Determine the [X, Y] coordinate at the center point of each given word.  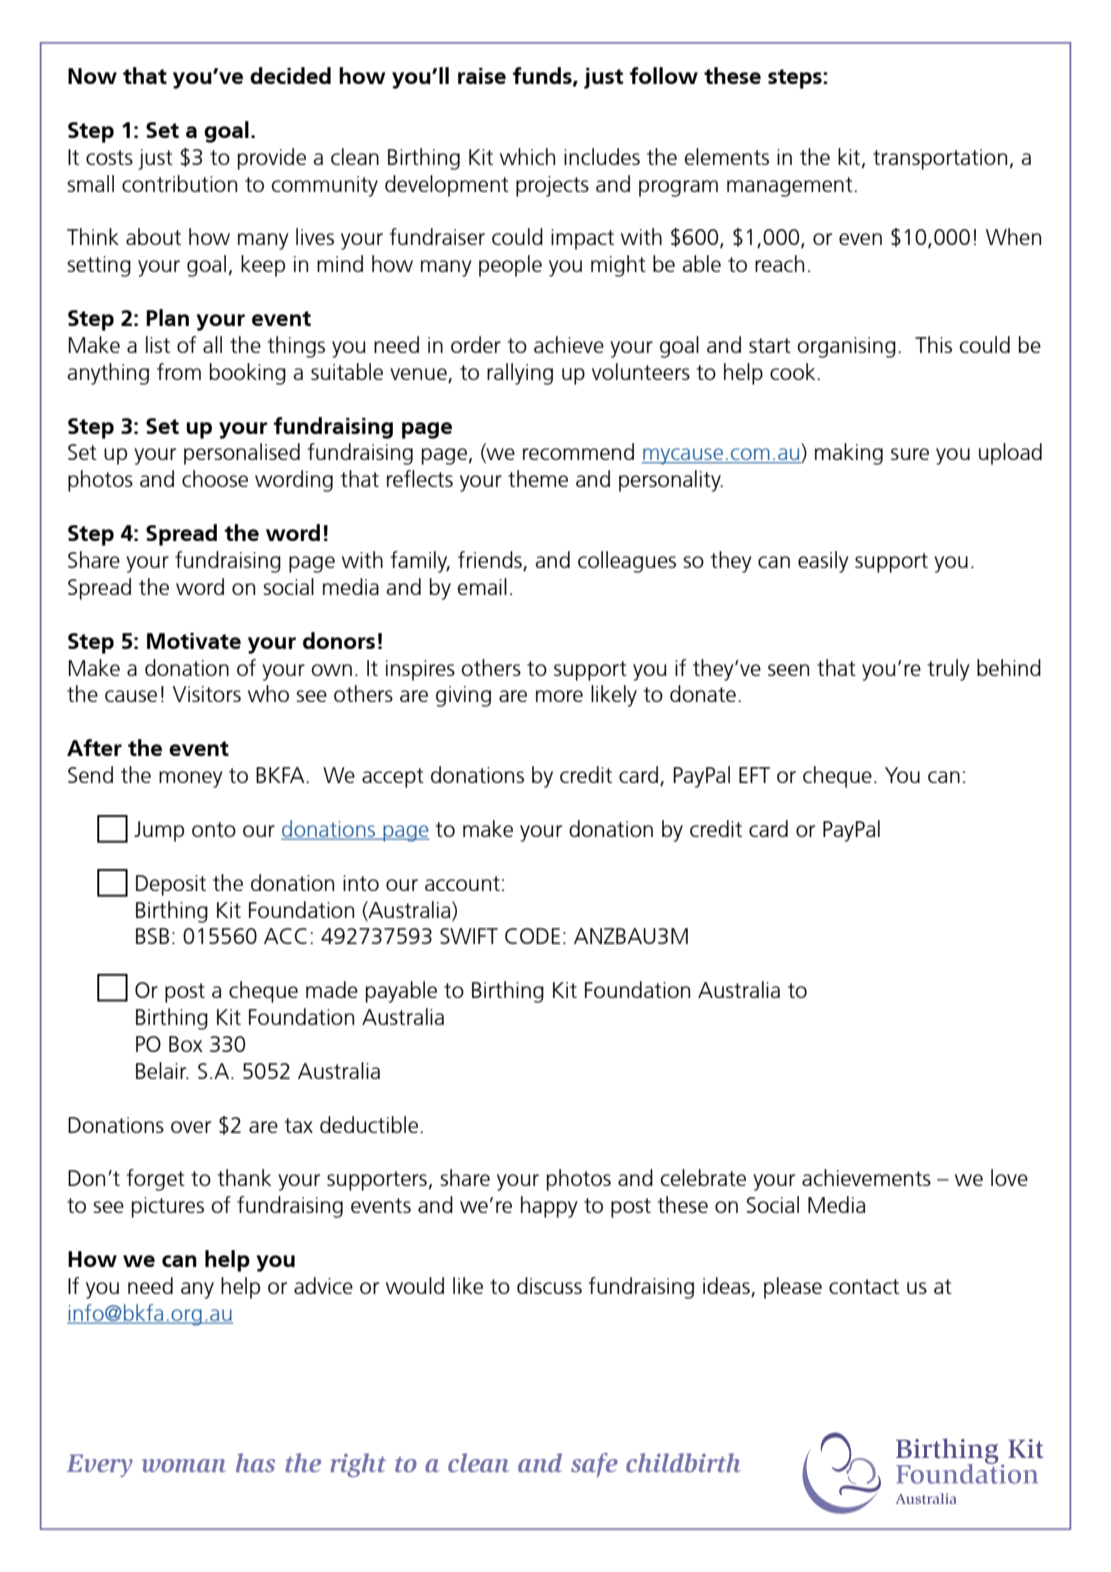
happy [549, 1207]
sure [910, 454]
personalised [242, 454]
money [191, 779]
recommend [578, 451]
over [191, 1127]
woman [184, 1466]
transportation [940, 159]
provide [272, 159]
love [1009, 1177]
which [527, 156]
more [559, 696]
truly [949, 670]
